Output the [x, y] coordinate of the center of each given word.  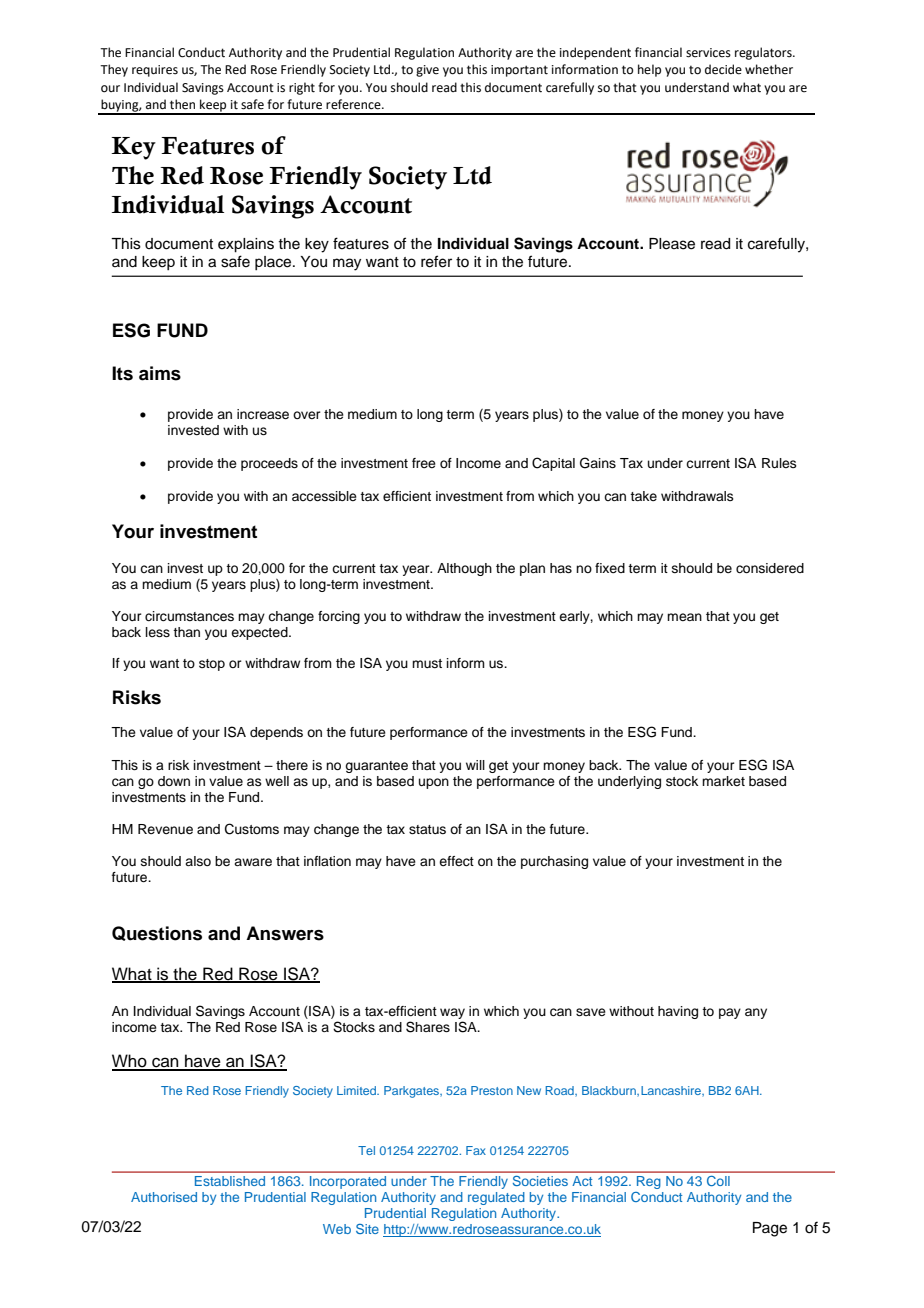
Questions [157, 933]
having [678, 1012]
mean [684, 617]
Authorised [164, 1197]
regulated [496, 1198]
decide [723, 69]
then [182, 104]
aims [160, 373]
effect [456, 861]
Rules [779, 463]
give [427, 71]
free [424, 463]
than [186, 632]
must [427, 663]
